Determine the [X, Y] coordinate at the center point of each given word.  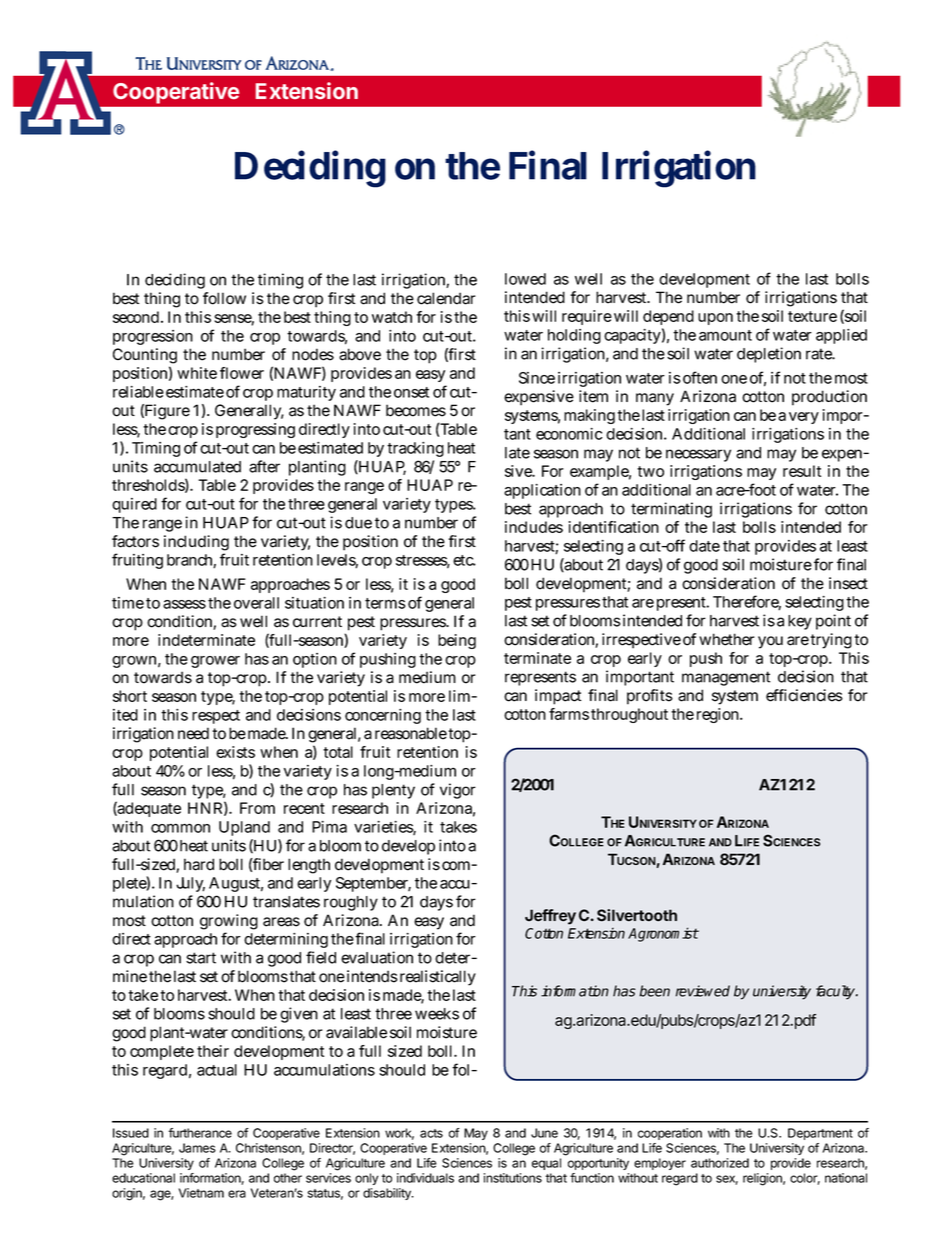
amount [725, 335]
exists [235, 752]
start [201, 958]
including [196, 543]
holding [574, 336]
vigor [458, 791]
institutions [513, 1178]
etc [464, 560]
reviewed [703, 991]
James [197, 1148]
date [704, 546]
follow [224, 298]
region [720, 715]
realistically [438, 978]
